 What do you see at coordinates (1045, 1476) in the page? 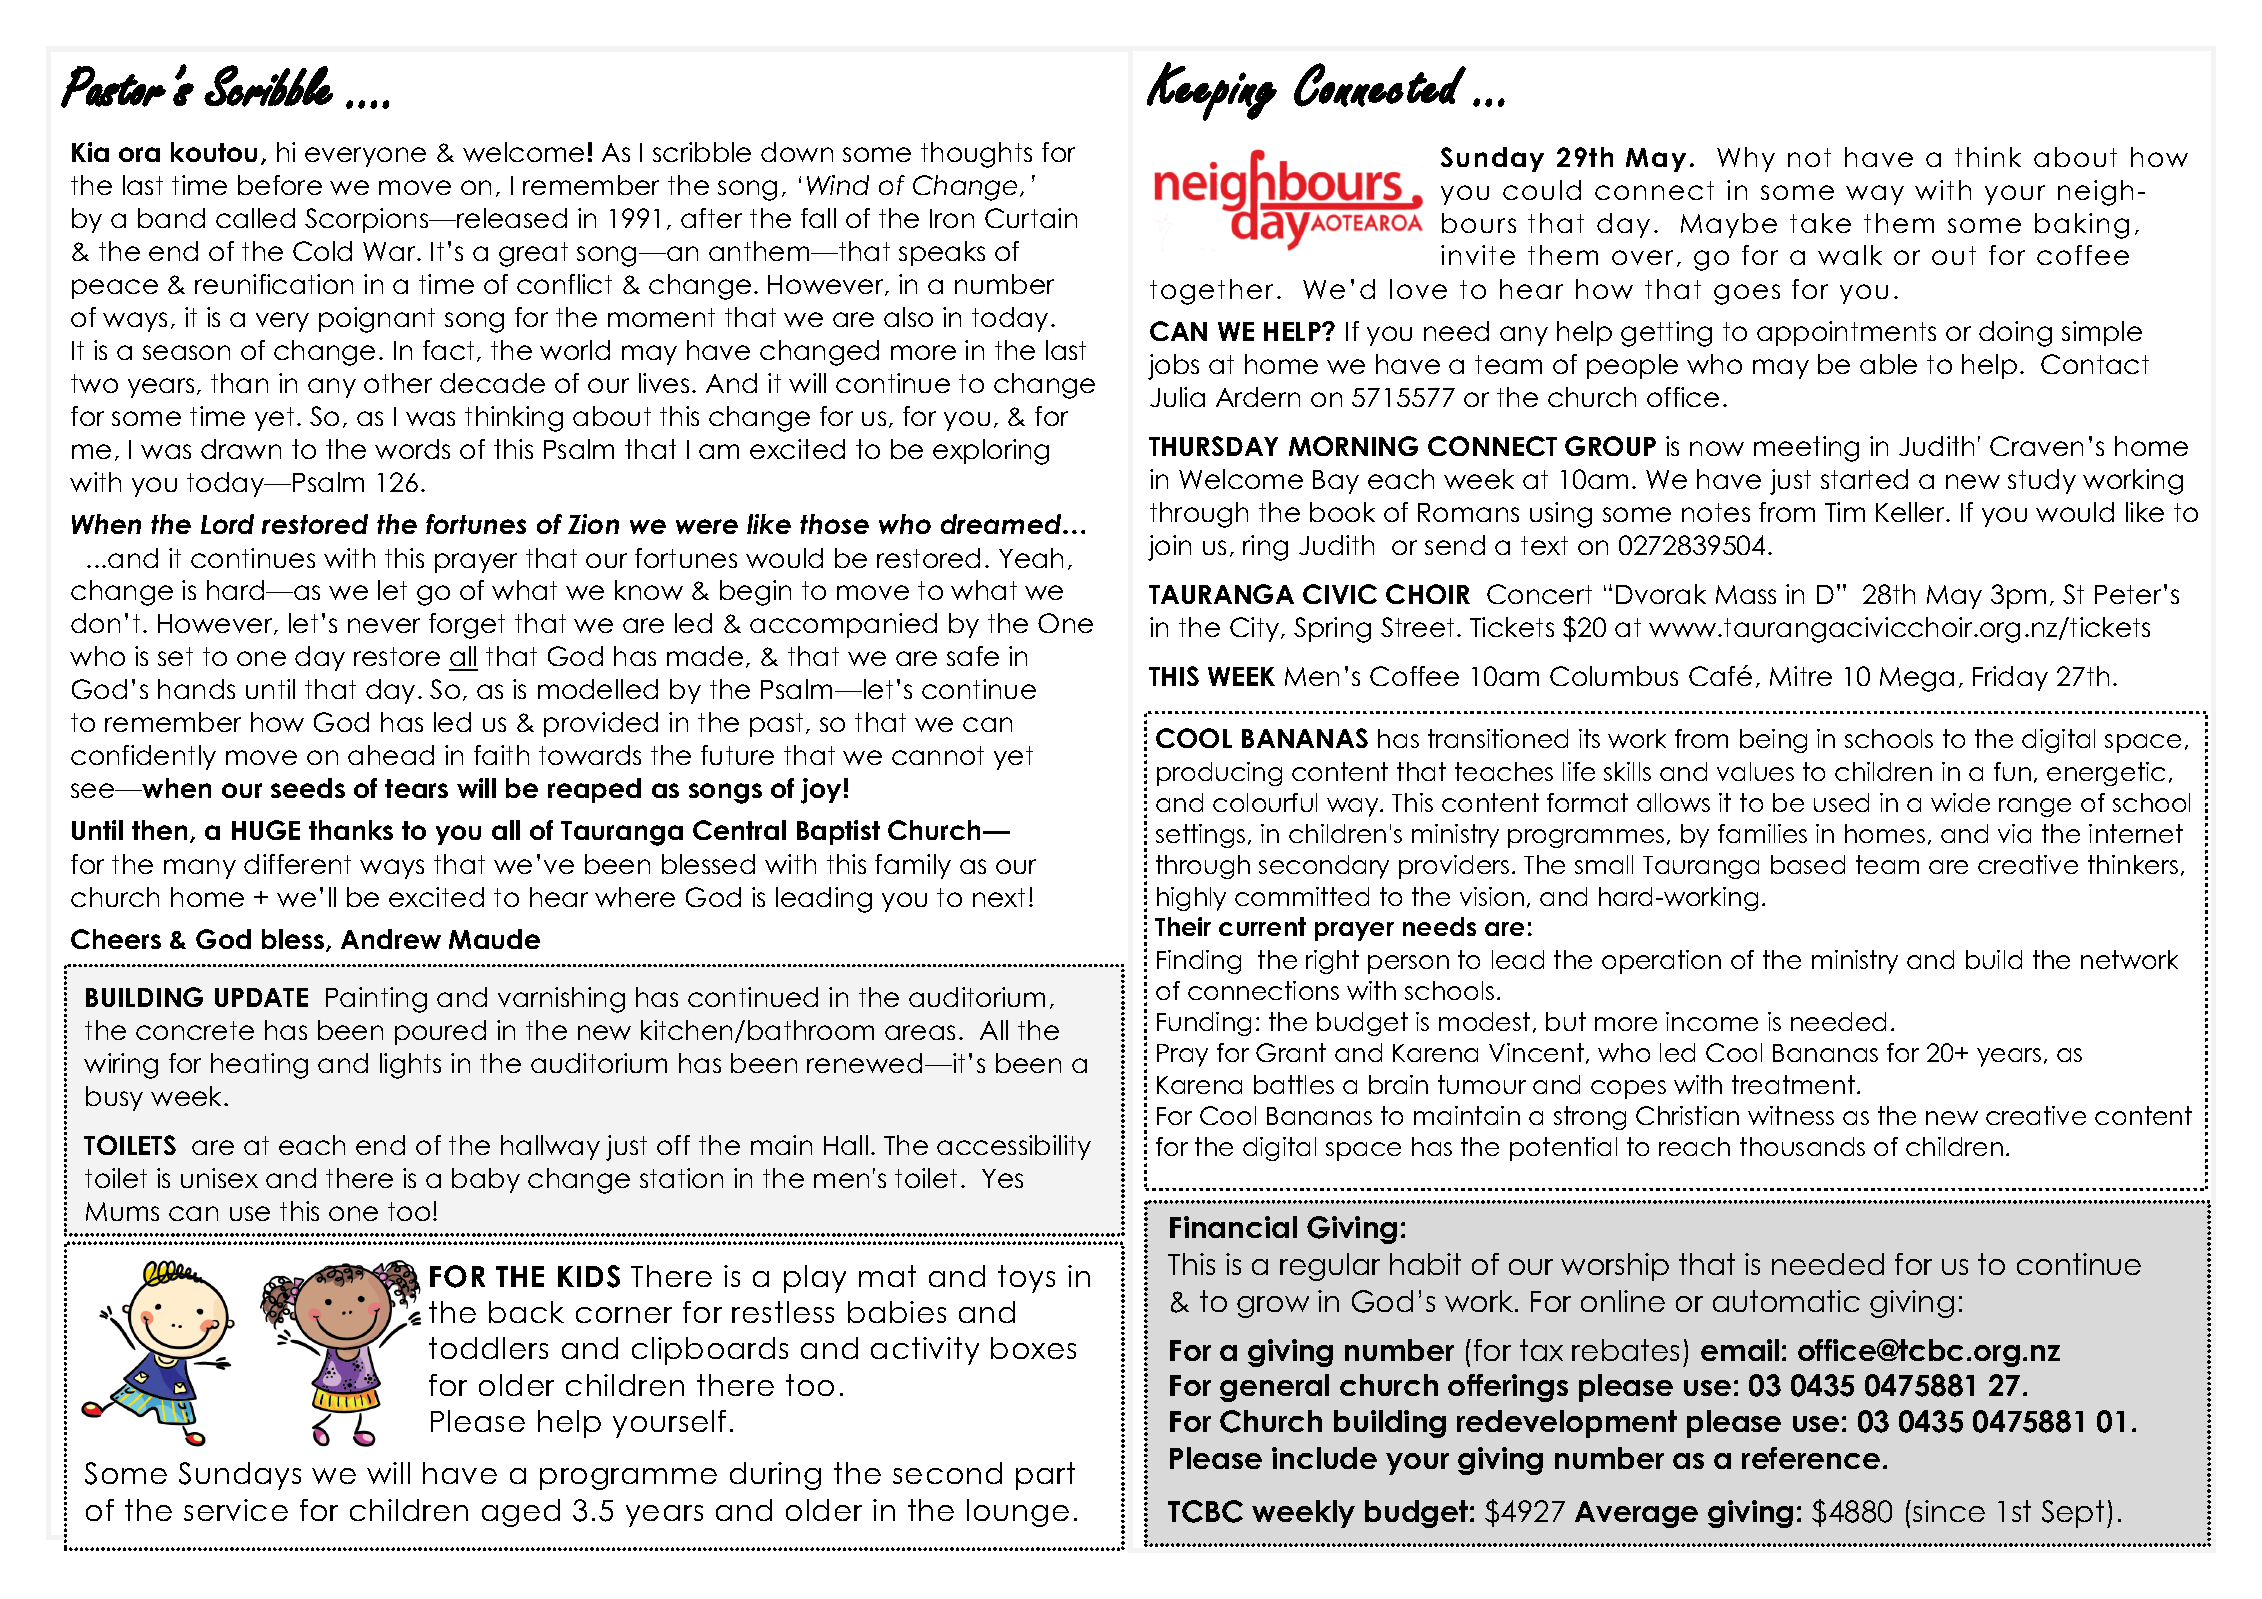
I see `part` at bounding box center [1045, 1476].
